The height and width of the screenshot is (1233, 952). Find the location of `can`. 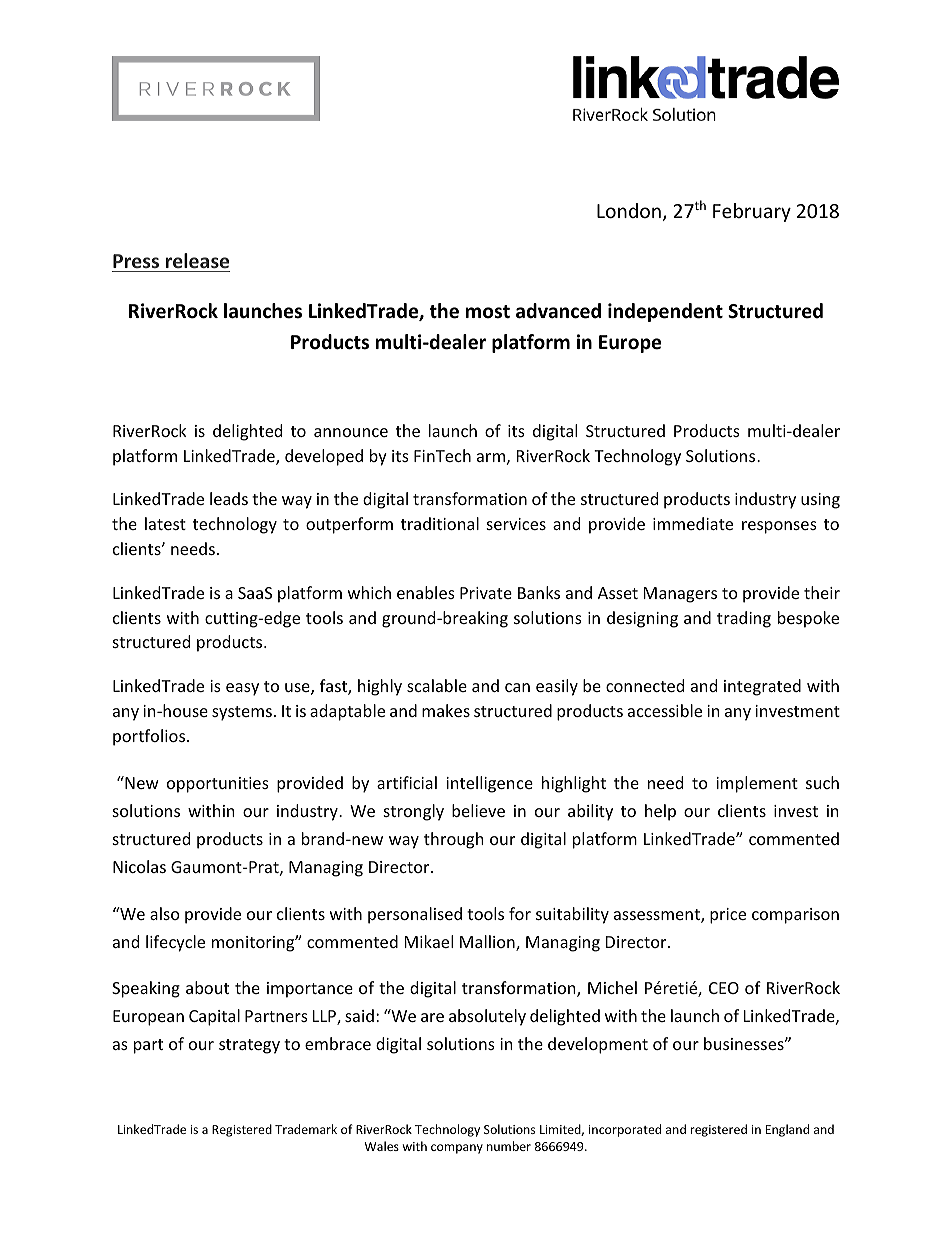

can is located at coordinates (517, 687).
